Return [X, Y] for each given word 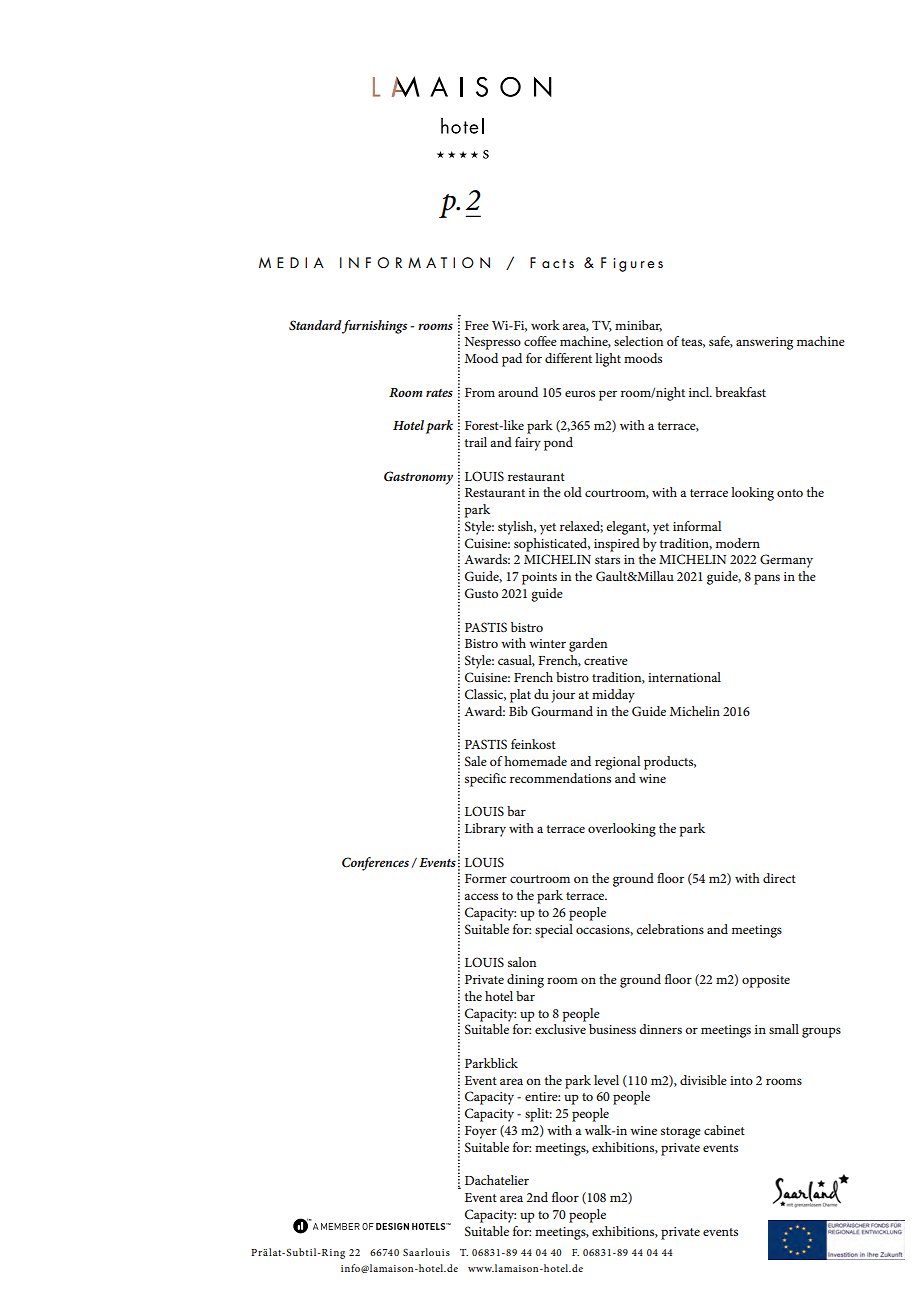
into [741, 1080]
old [573, 492]
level [606, 1080]
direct [779, 878]
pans [767, 579]
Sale [476, 761]
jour [563, 696]
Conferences [375, 864]
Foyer [481, 1132]
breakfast [740, 392]
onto [790, 493]
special [554, 931]
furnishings [374, 327]
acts [558, 263]
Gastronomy [418, 478]
